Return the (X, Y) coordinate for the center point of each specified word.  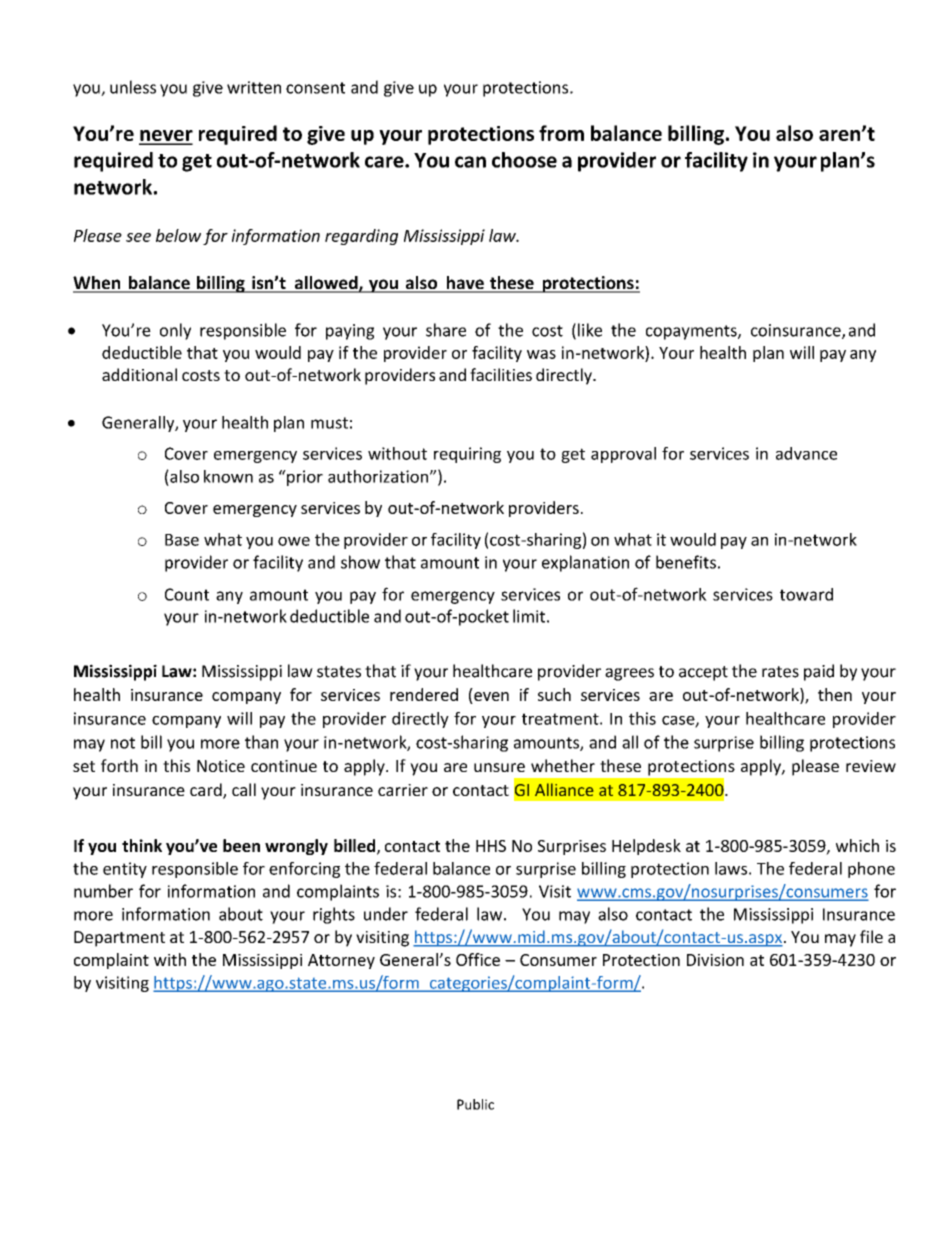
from (561, 133)
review (871, 766)
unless (133, 87)
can (470, 162)
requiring (467, 455)
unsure (499, 767)
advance (806, 453)
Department (119, 939)
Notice (221, 766)
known (228, 476)
